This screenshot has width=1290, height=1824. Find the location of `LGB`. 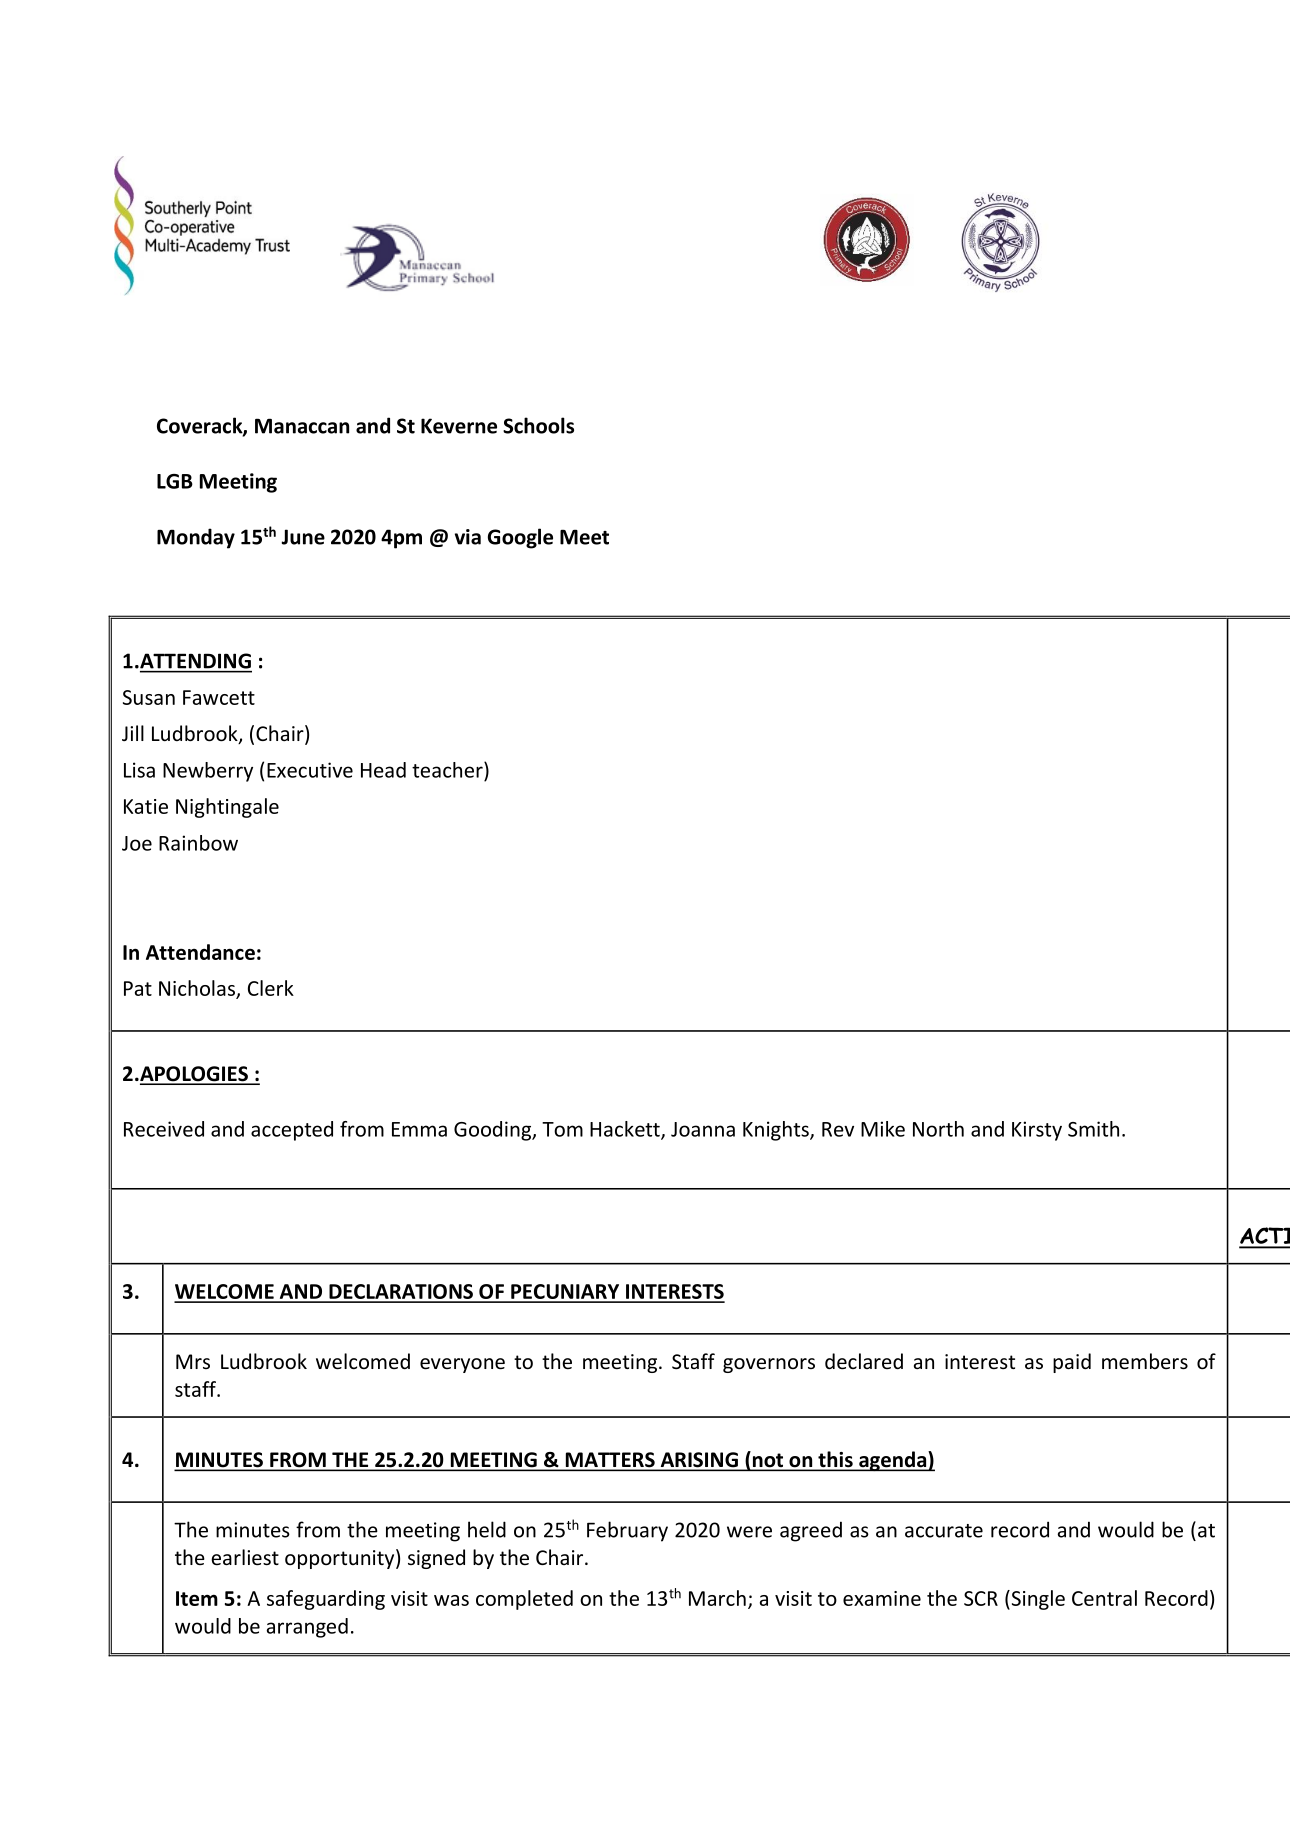

LGB is located at coordinates (175, 481).
